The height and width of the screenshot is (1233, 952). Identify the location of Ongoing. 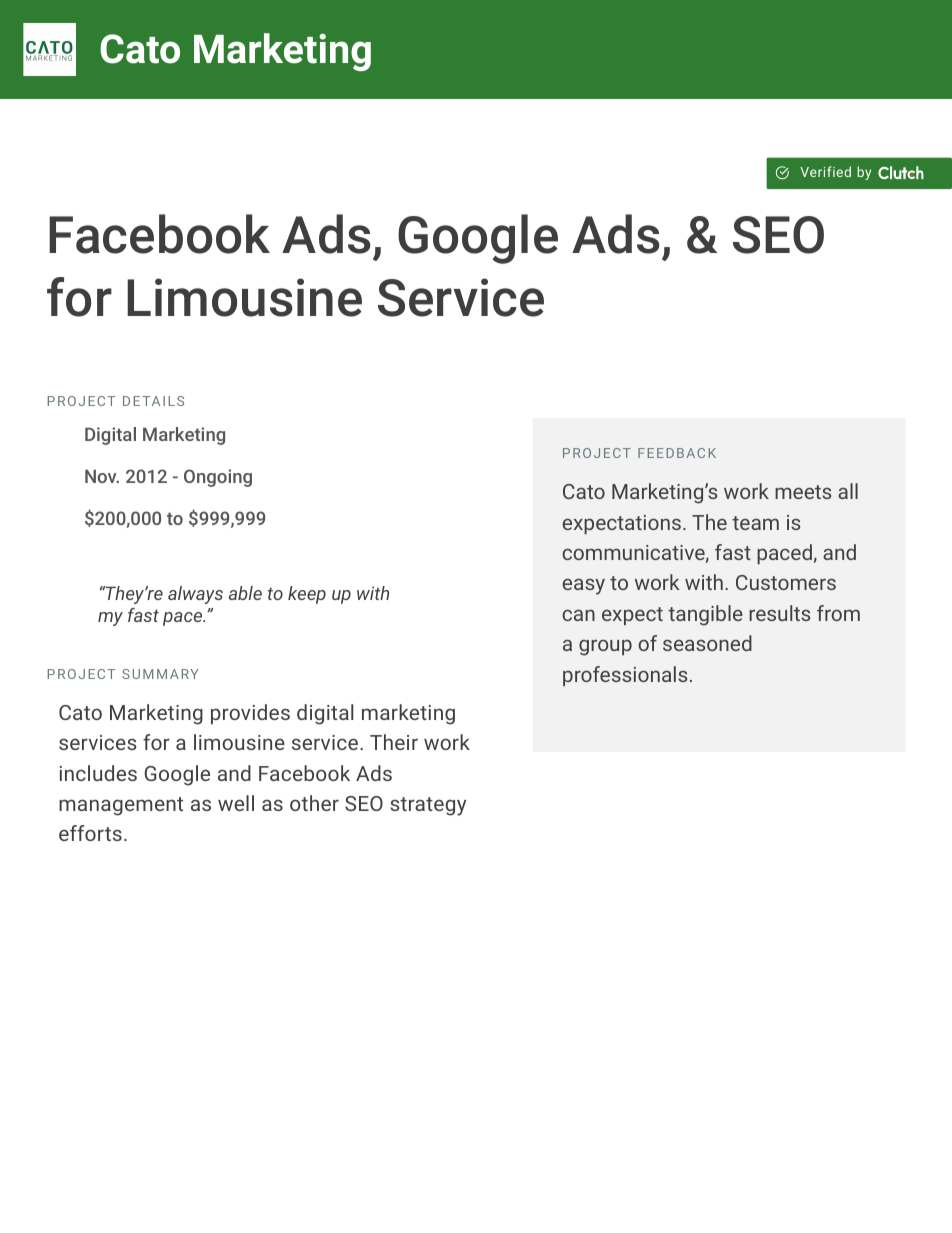
(218, 478).
